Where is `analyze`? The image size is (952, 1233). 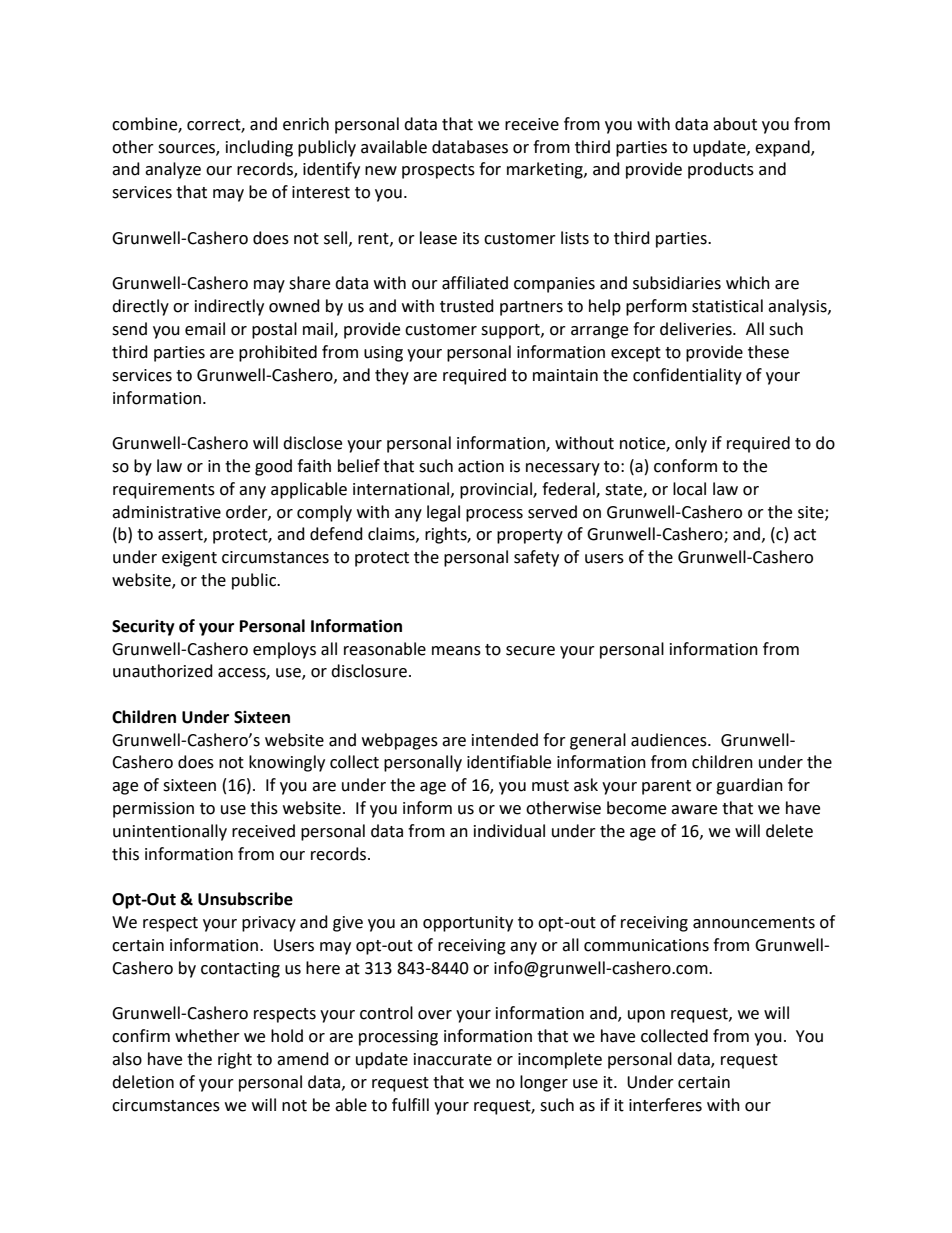
analyze is located at coordinates (173, 170).
